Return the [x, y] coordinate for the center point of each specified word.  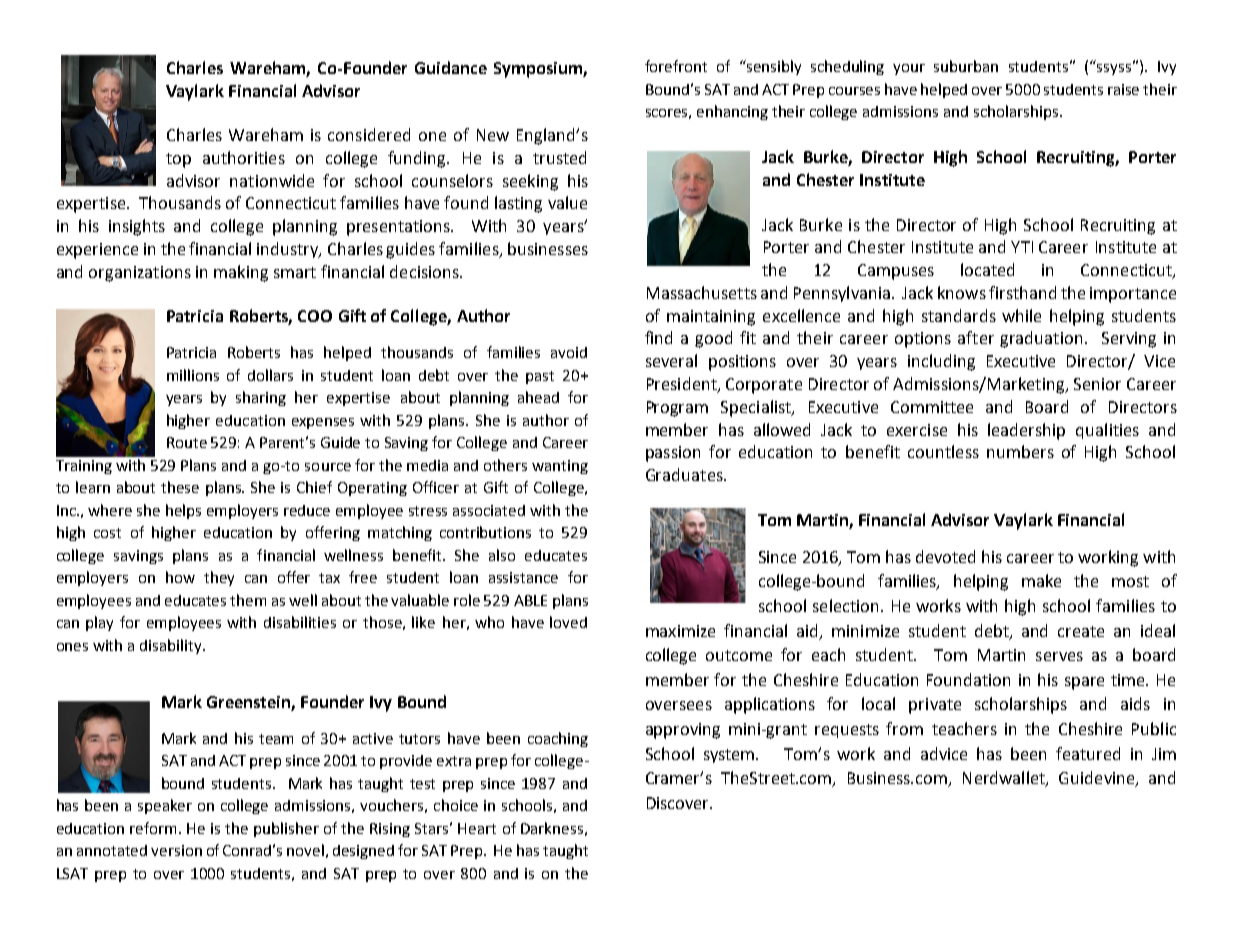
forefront [676, 66]
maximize [680, 631]
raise [1123, 89]
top [178, 160]
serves [1059, 656]
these [180, 487]
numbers [1020, 451]
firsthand [1022, 292]
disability [172, 646]
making [241, 273]
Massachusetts [702, 292]
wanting [560, 467]
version [176, 850]
